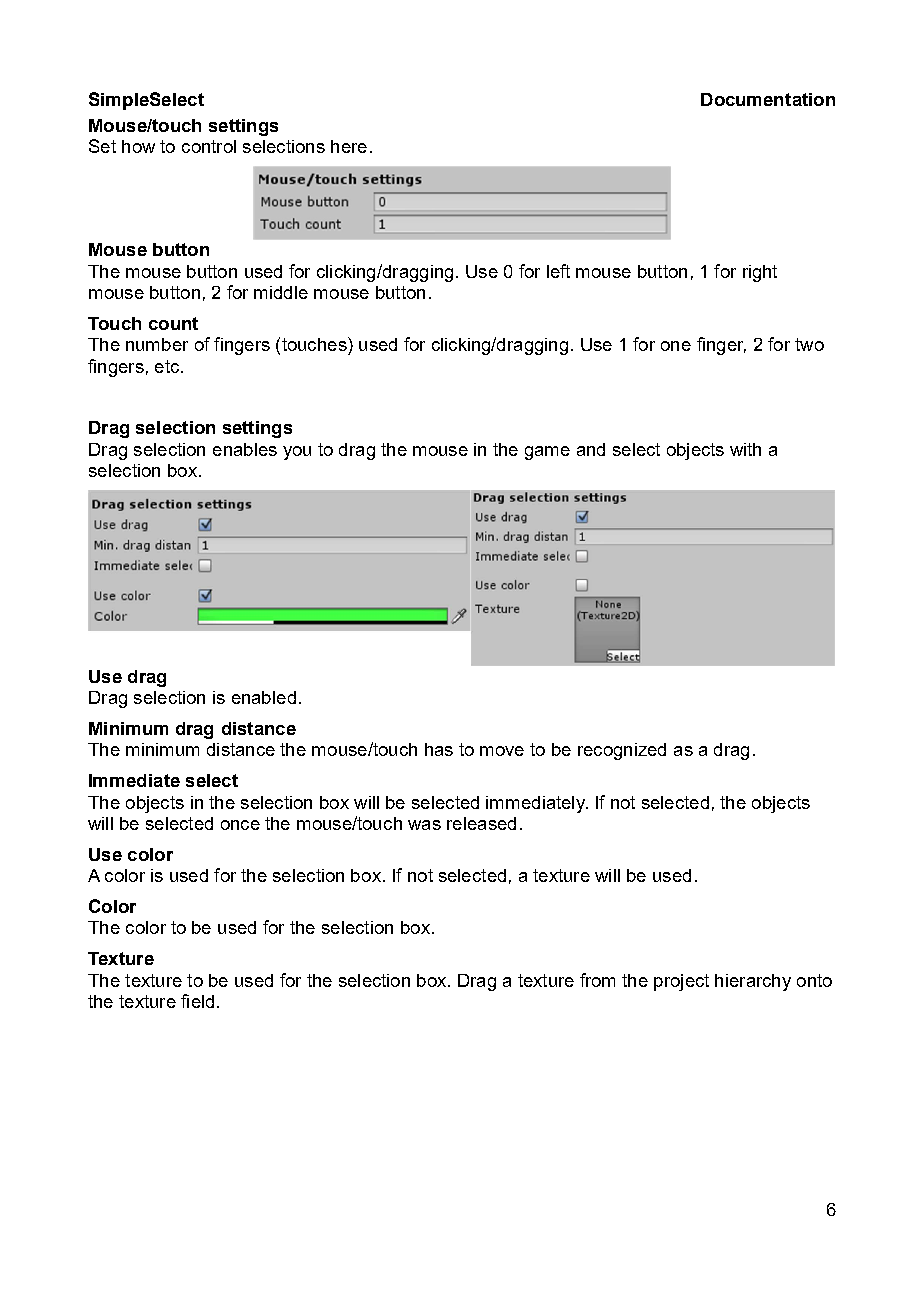  Describe the element at coordinates (745, 449) in the screenshot. I see `with` at that location.
